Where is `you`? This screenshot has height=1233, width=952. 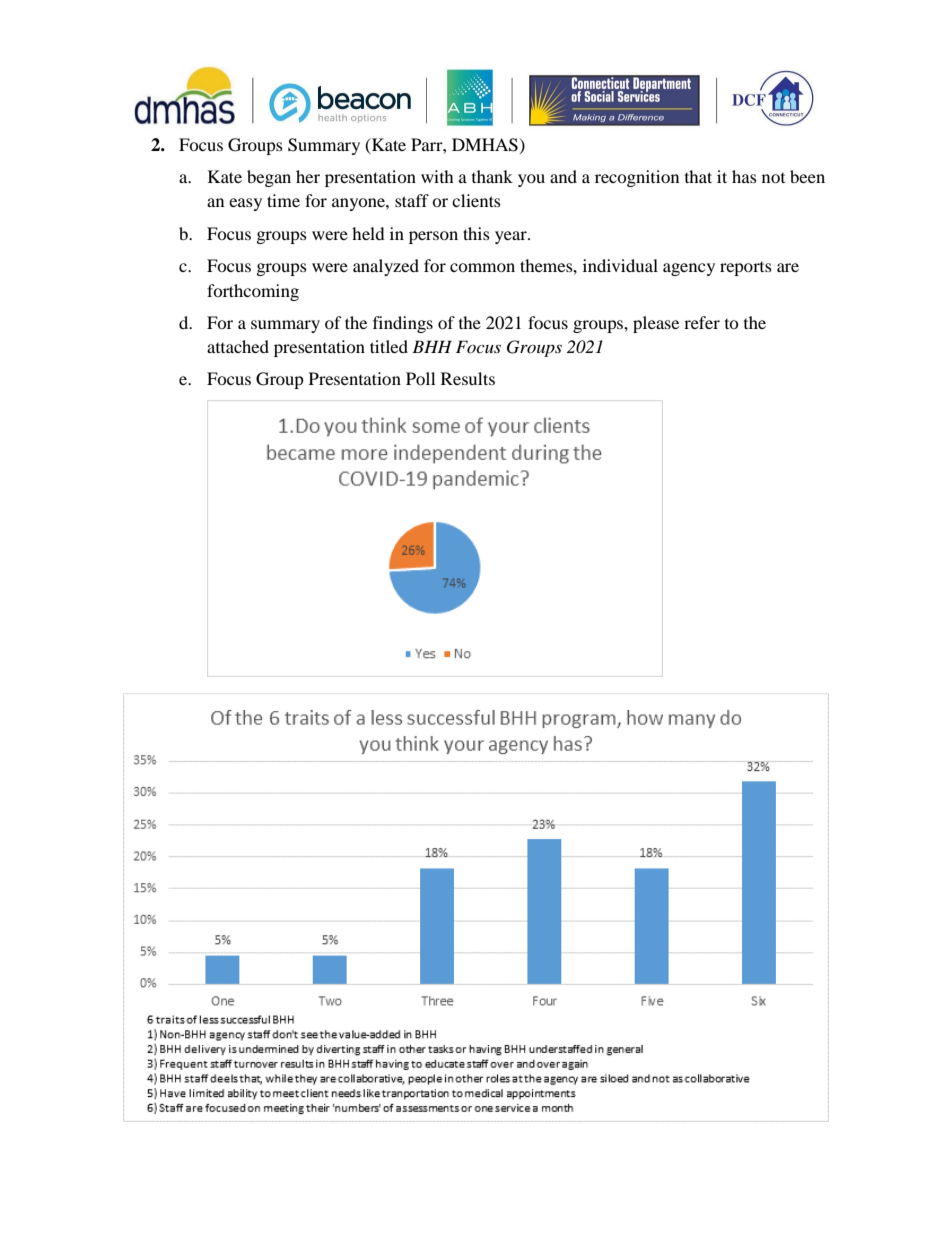
you is located at coordinates (531, 180).
